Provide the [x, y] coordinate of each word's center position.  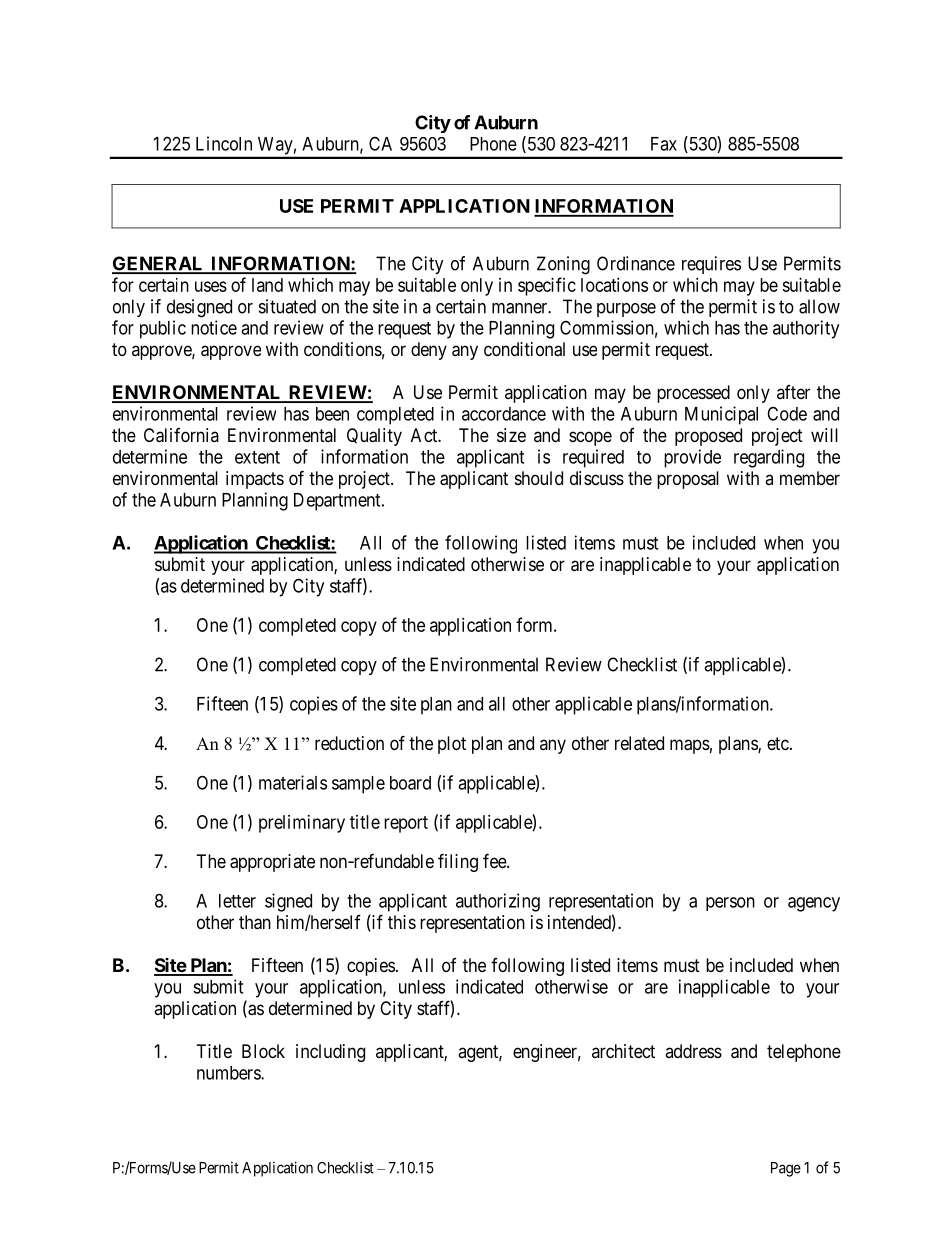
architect [623, 1051]
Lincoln [224, 143]
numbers [229, 1073]
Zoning [563, 265]
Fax [664, 144]
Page [786, 1169]
